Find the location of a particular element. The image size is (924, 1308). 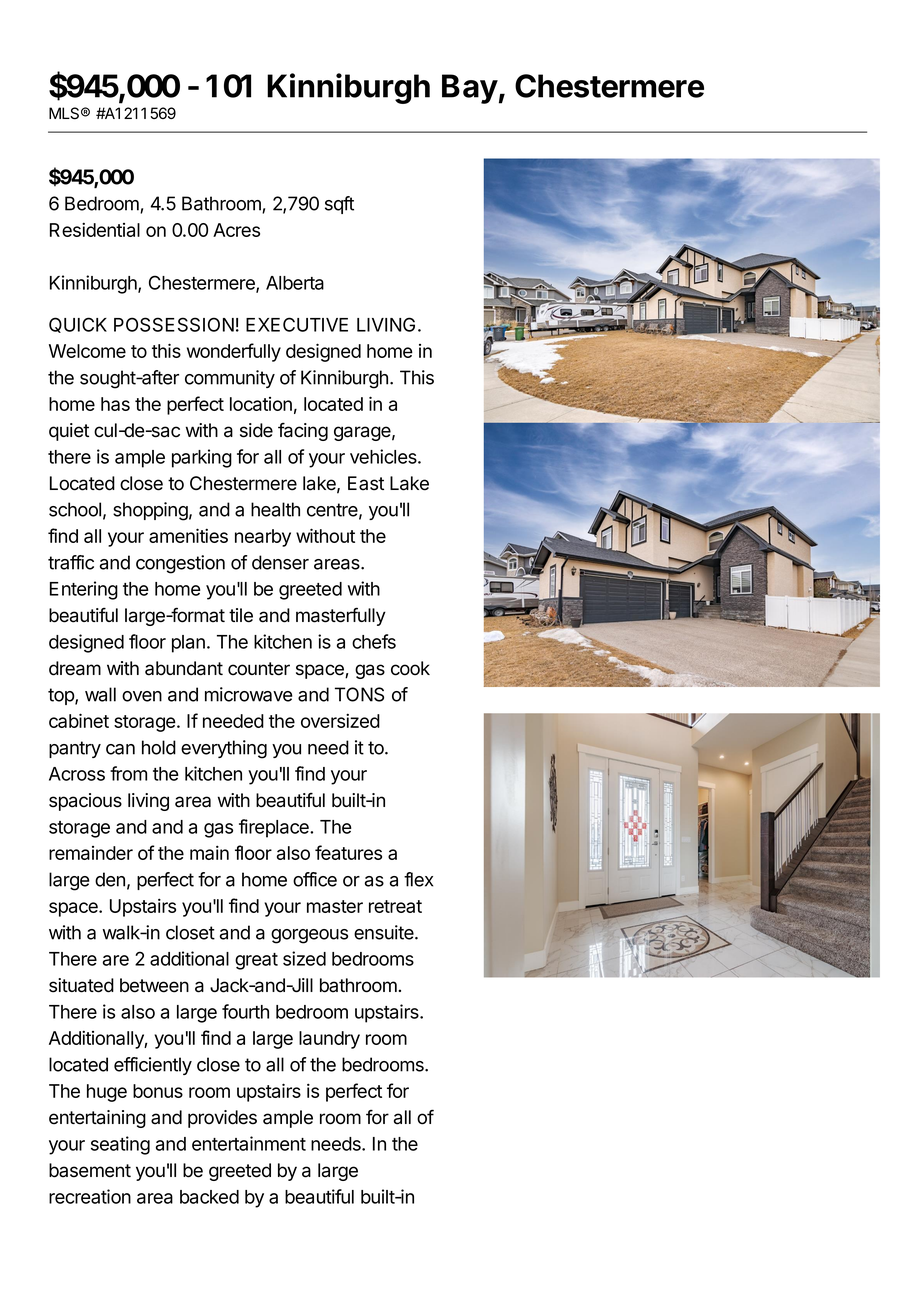

flex is located at coordinates (418, 879).
